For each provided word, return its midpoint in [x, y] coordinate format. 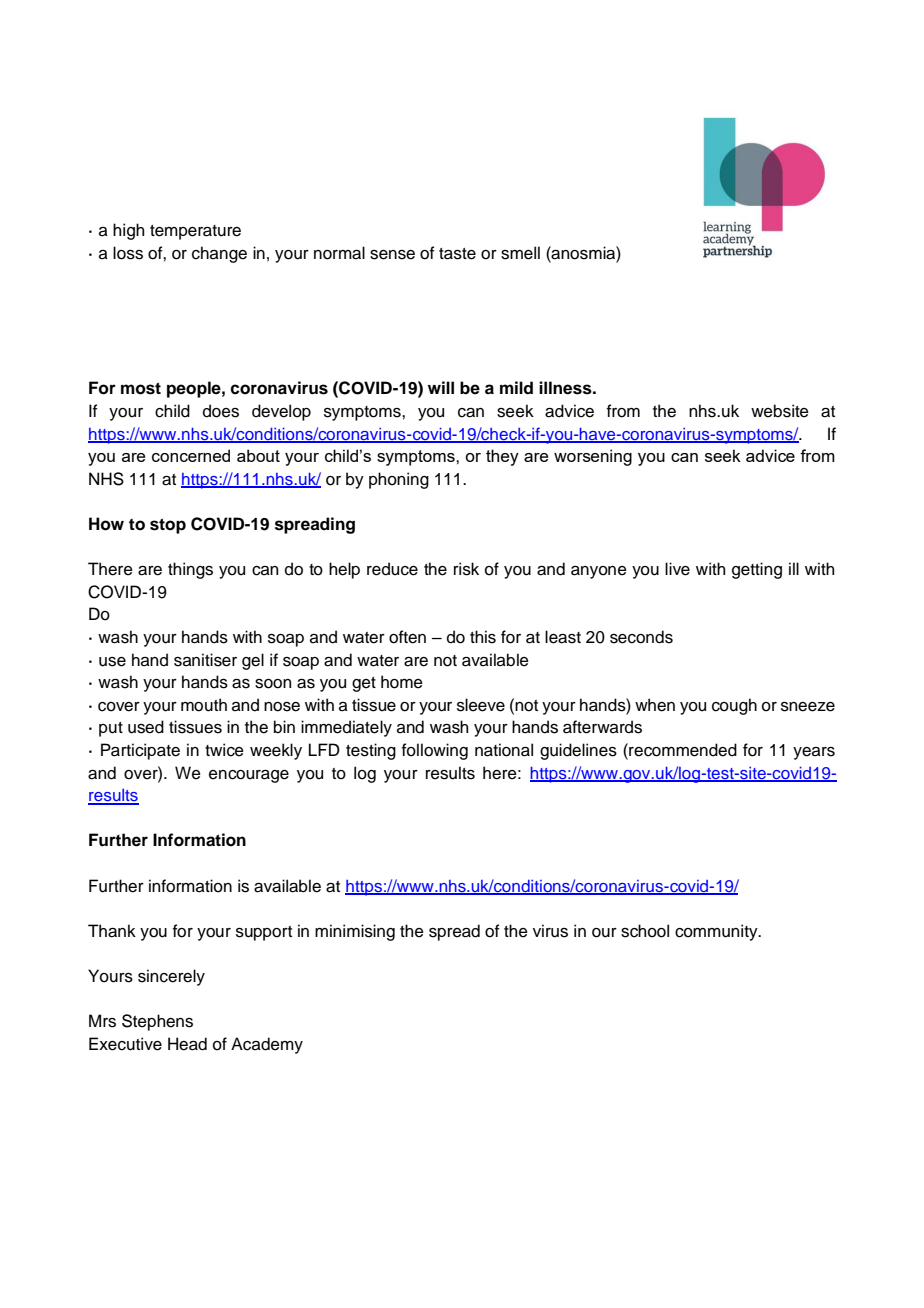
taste [457, 254]
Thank [112, 931]
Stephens [157, 1022]
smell [520, 253]
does [221, 411]
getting [757, 570]
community [717, 932]
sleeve [481, 705]
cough [734, 706]
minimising [355, 932]
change [219, 254]
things [190, 570]
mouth [204, 705]
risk [466, 569]
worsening [593, 457]
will [441, 387]
